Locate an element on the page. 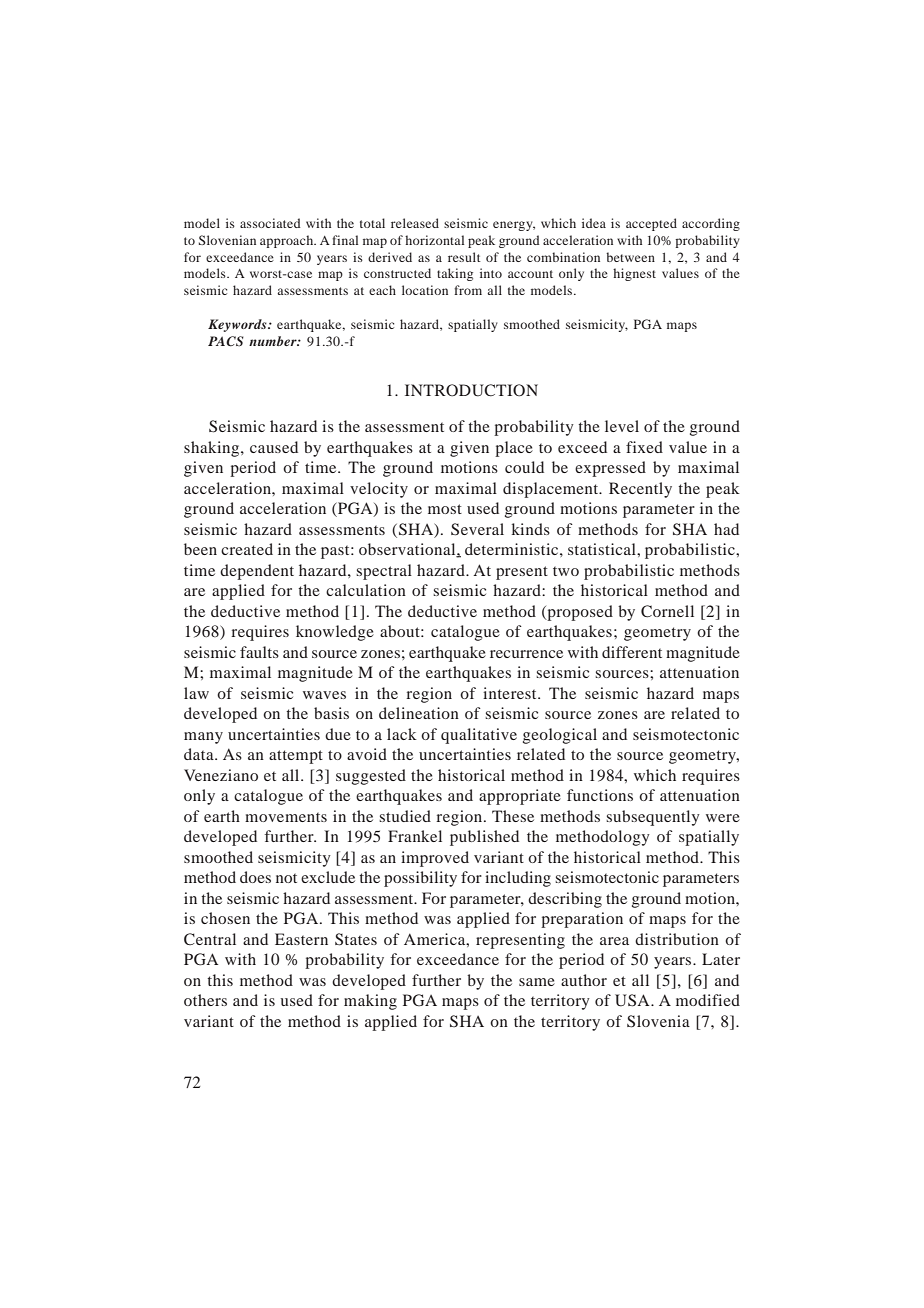  qualitative is located at coordinates (479, 736).
